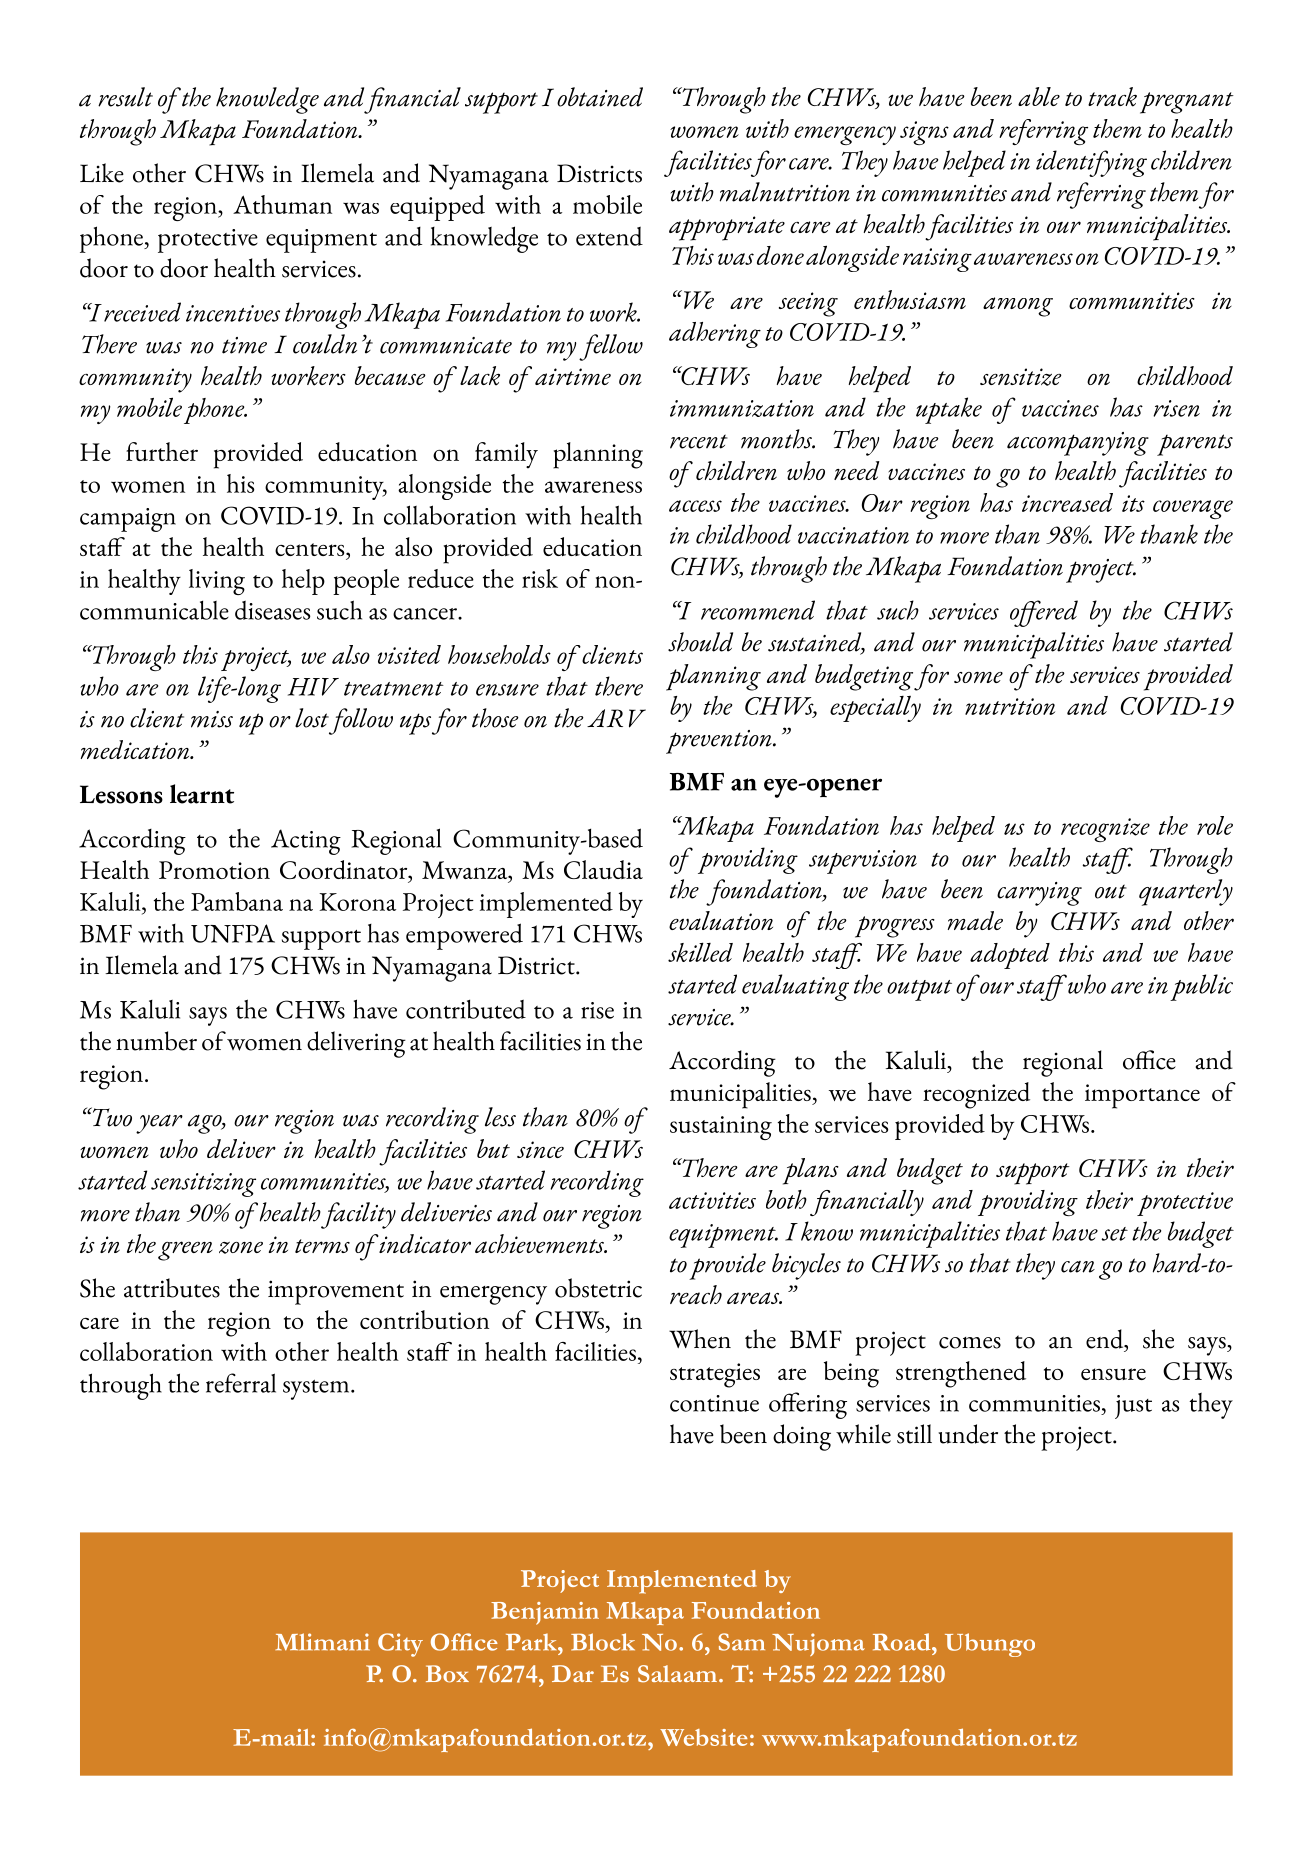 The height and width of the screenshot is (1855, 1312). Describe the element at coordinates (1067, 502) in the screenshot. I see `increased` at that location.
